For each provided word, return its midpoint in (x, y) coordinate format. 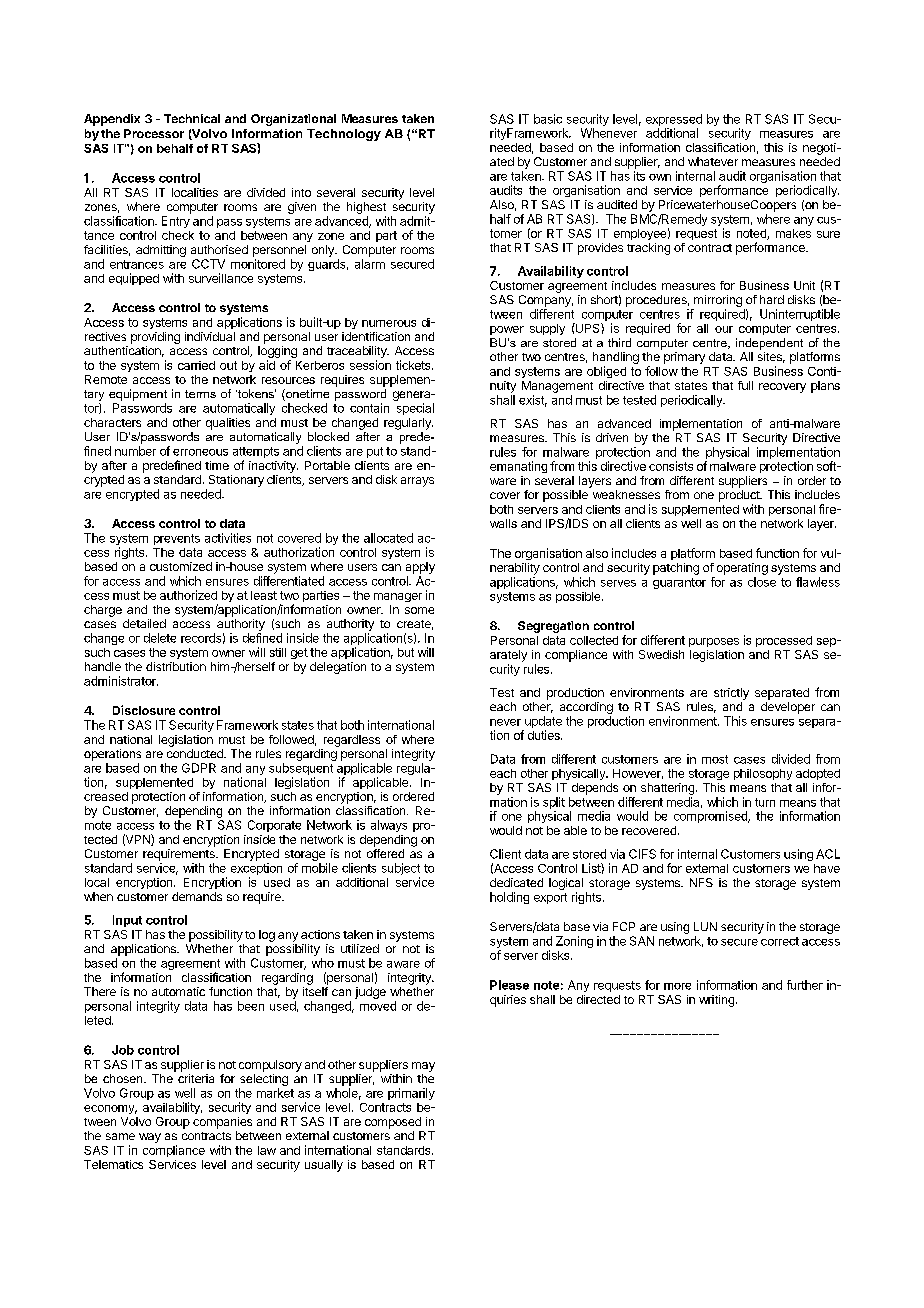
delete (160, 638)
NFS (701, 882)
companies (222, 1123)
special (415, 409)
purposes (714, 642)
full (745, 385)
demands (197, 896)
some (419, 610)
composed (393, 1123)
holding (509, 898)
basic (548, 119)
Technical (192, 118)
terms (200, 394)
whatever (713, 161)
